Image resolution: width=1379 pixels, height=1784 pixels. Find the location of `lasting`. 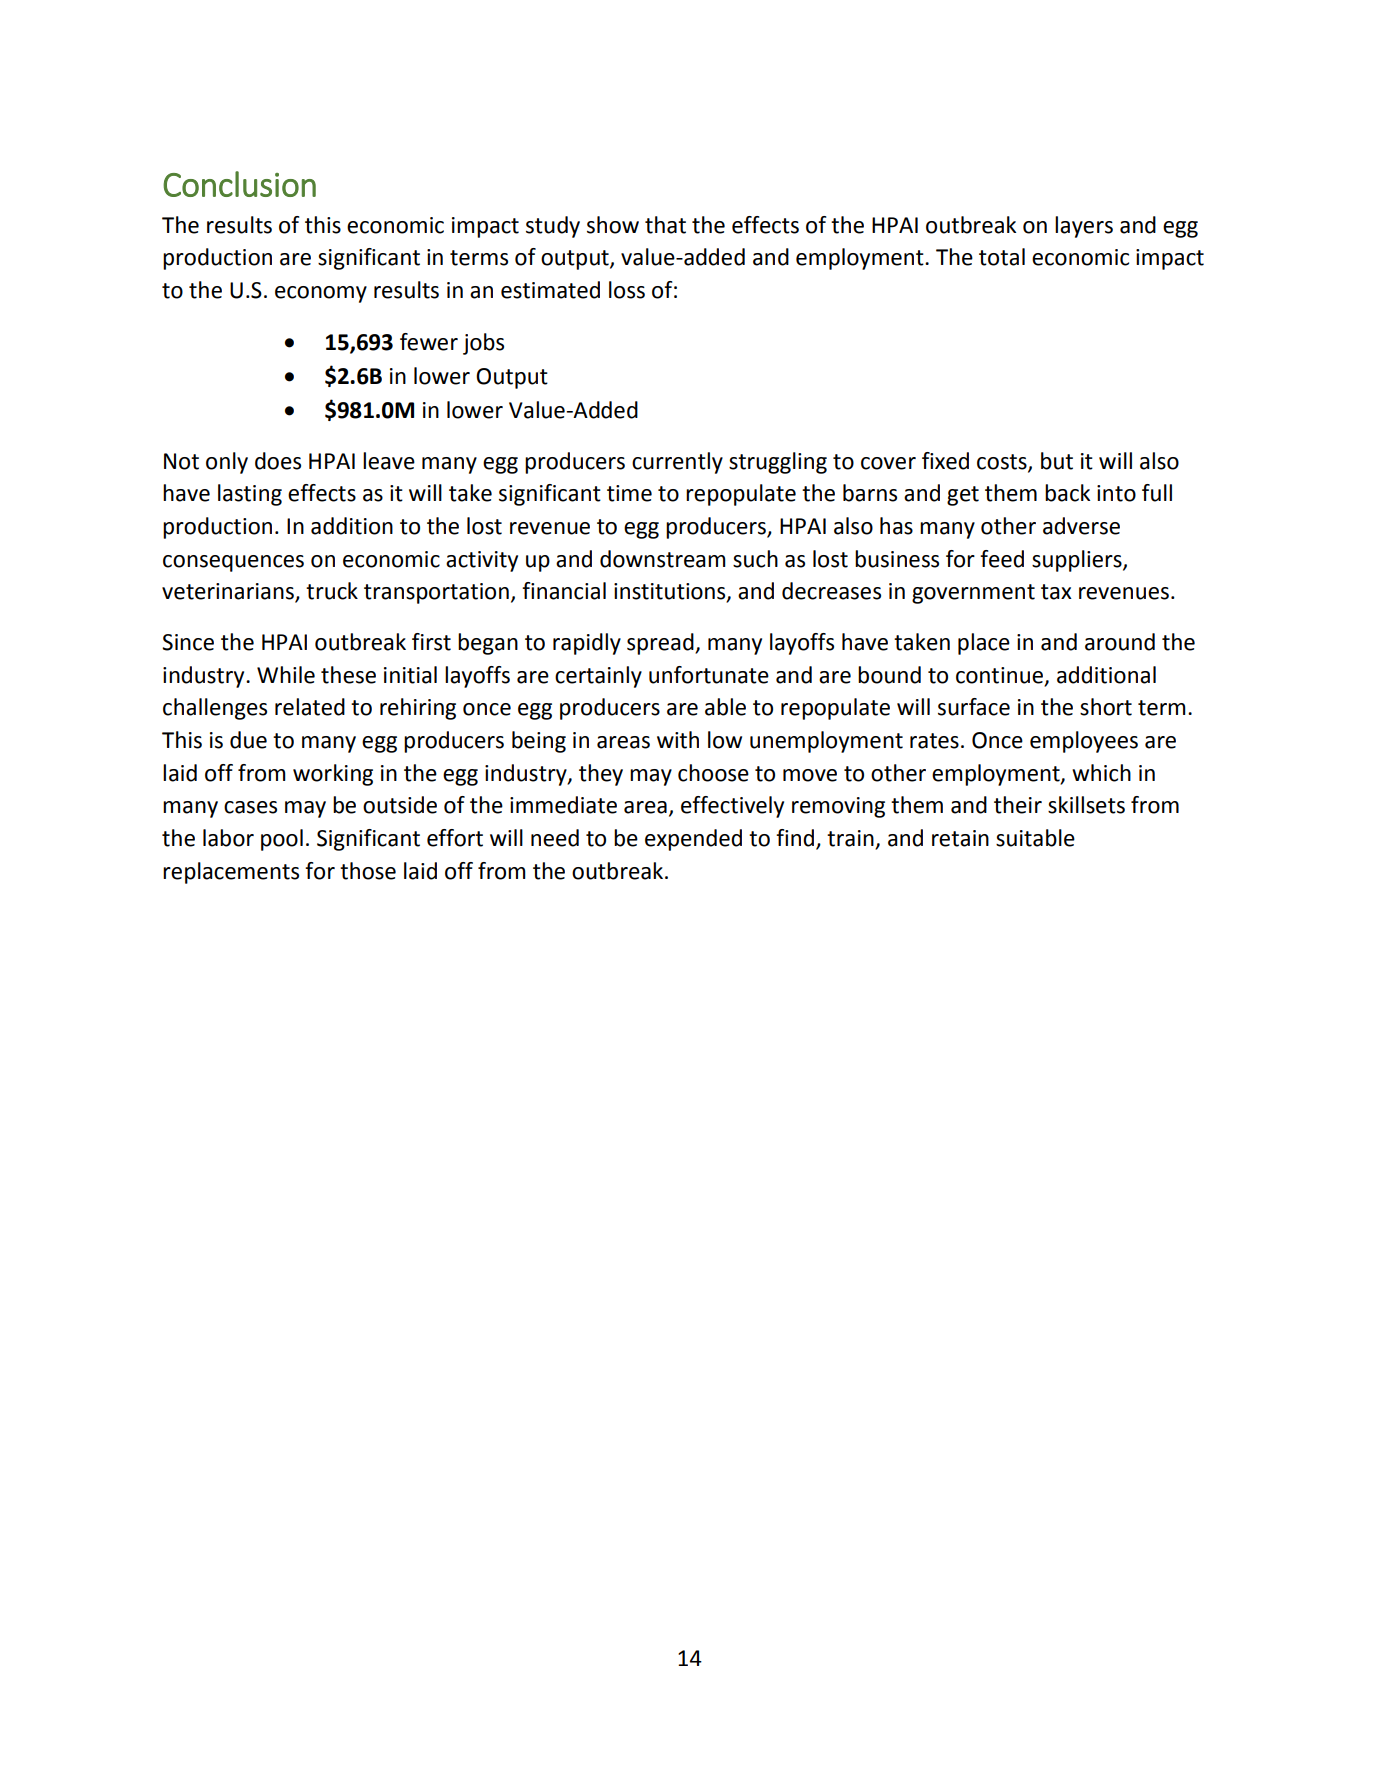

lasting is located at coordinates (250, 495).
